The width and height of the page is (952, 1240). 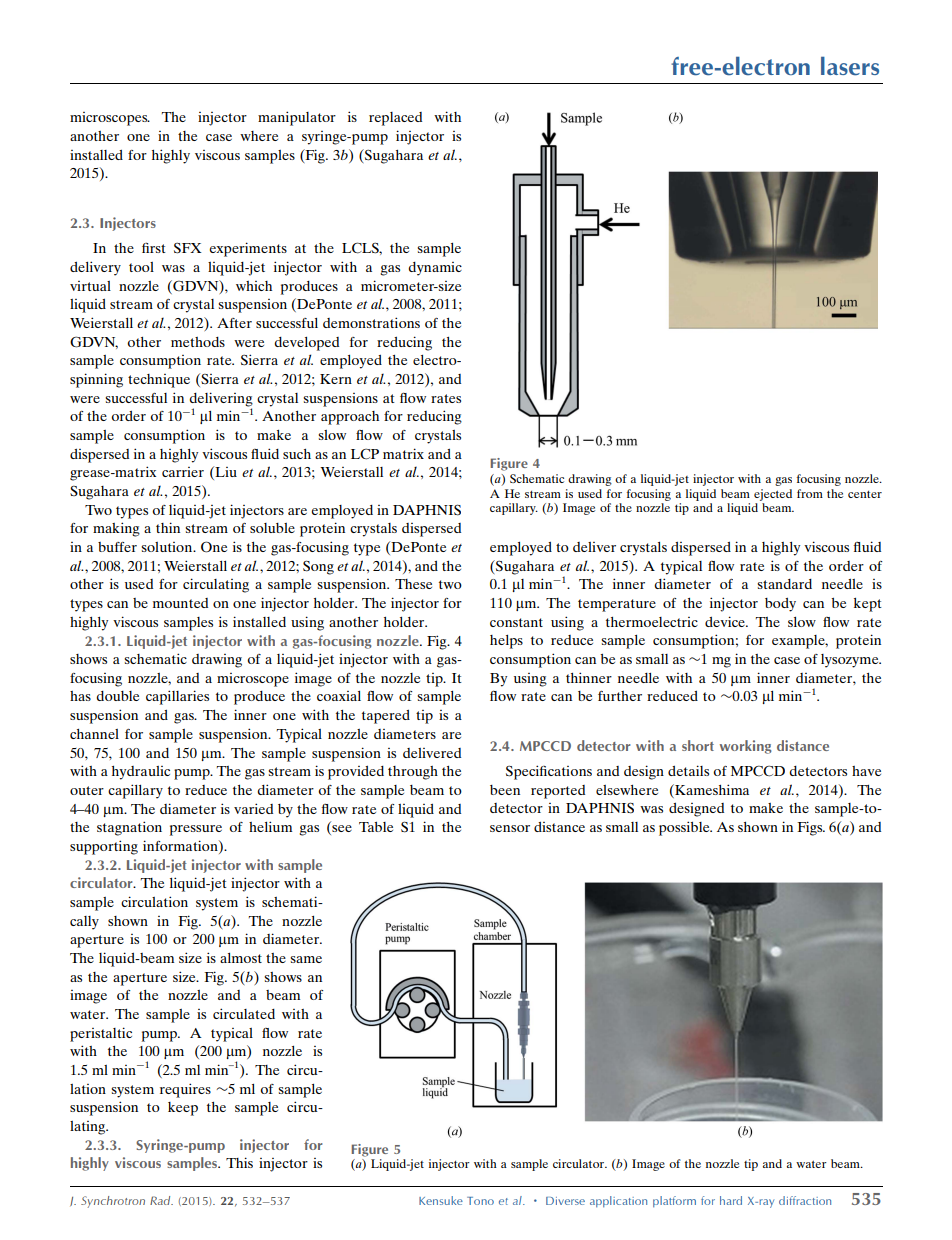 What do you see at coordinates (365, 454) in the page?
I see `LCP` at bounding box center [365, 454].
